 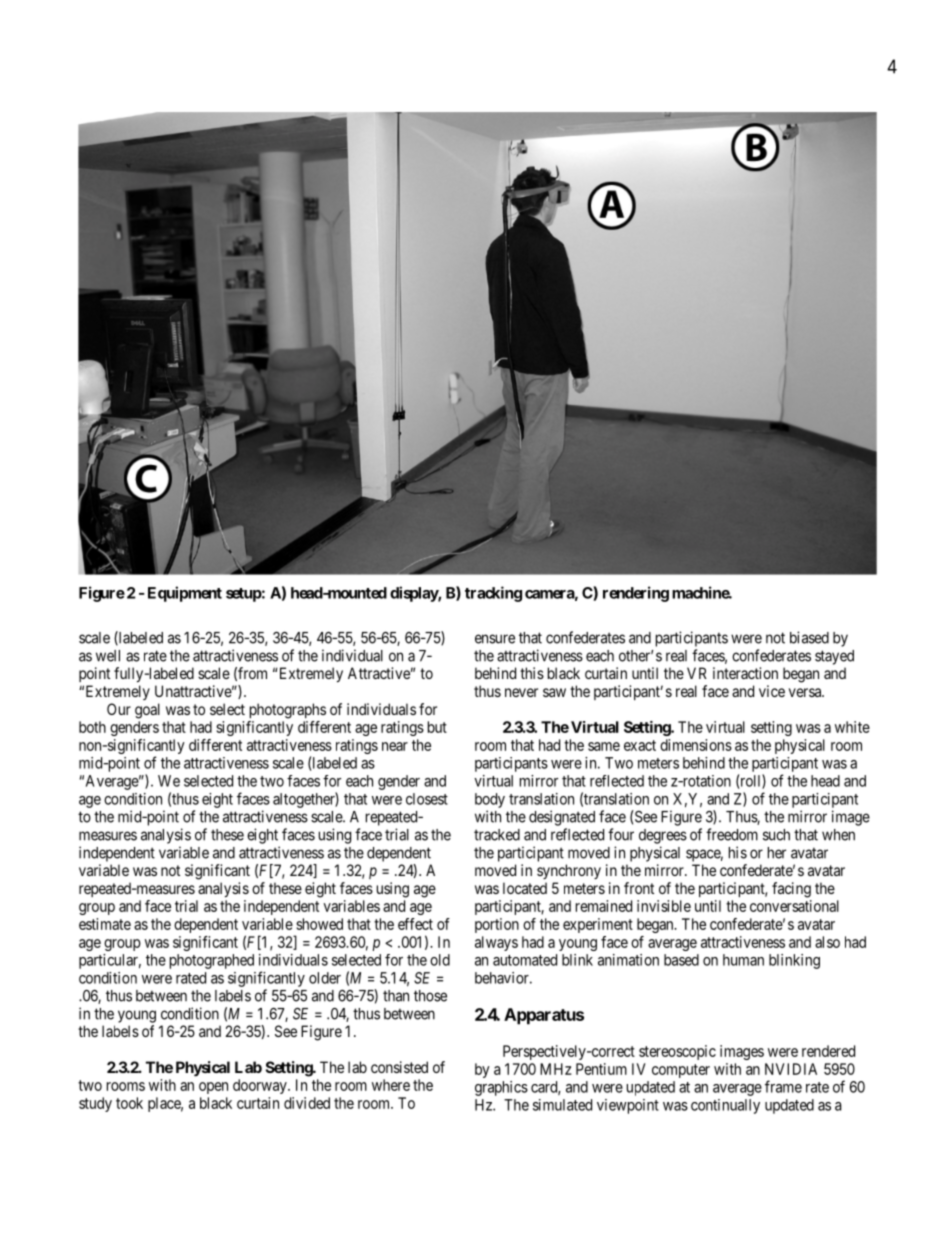 What do you see at coordinates (105, 924) in the image?
I see `estimate` at bounding box center [105, 924].
